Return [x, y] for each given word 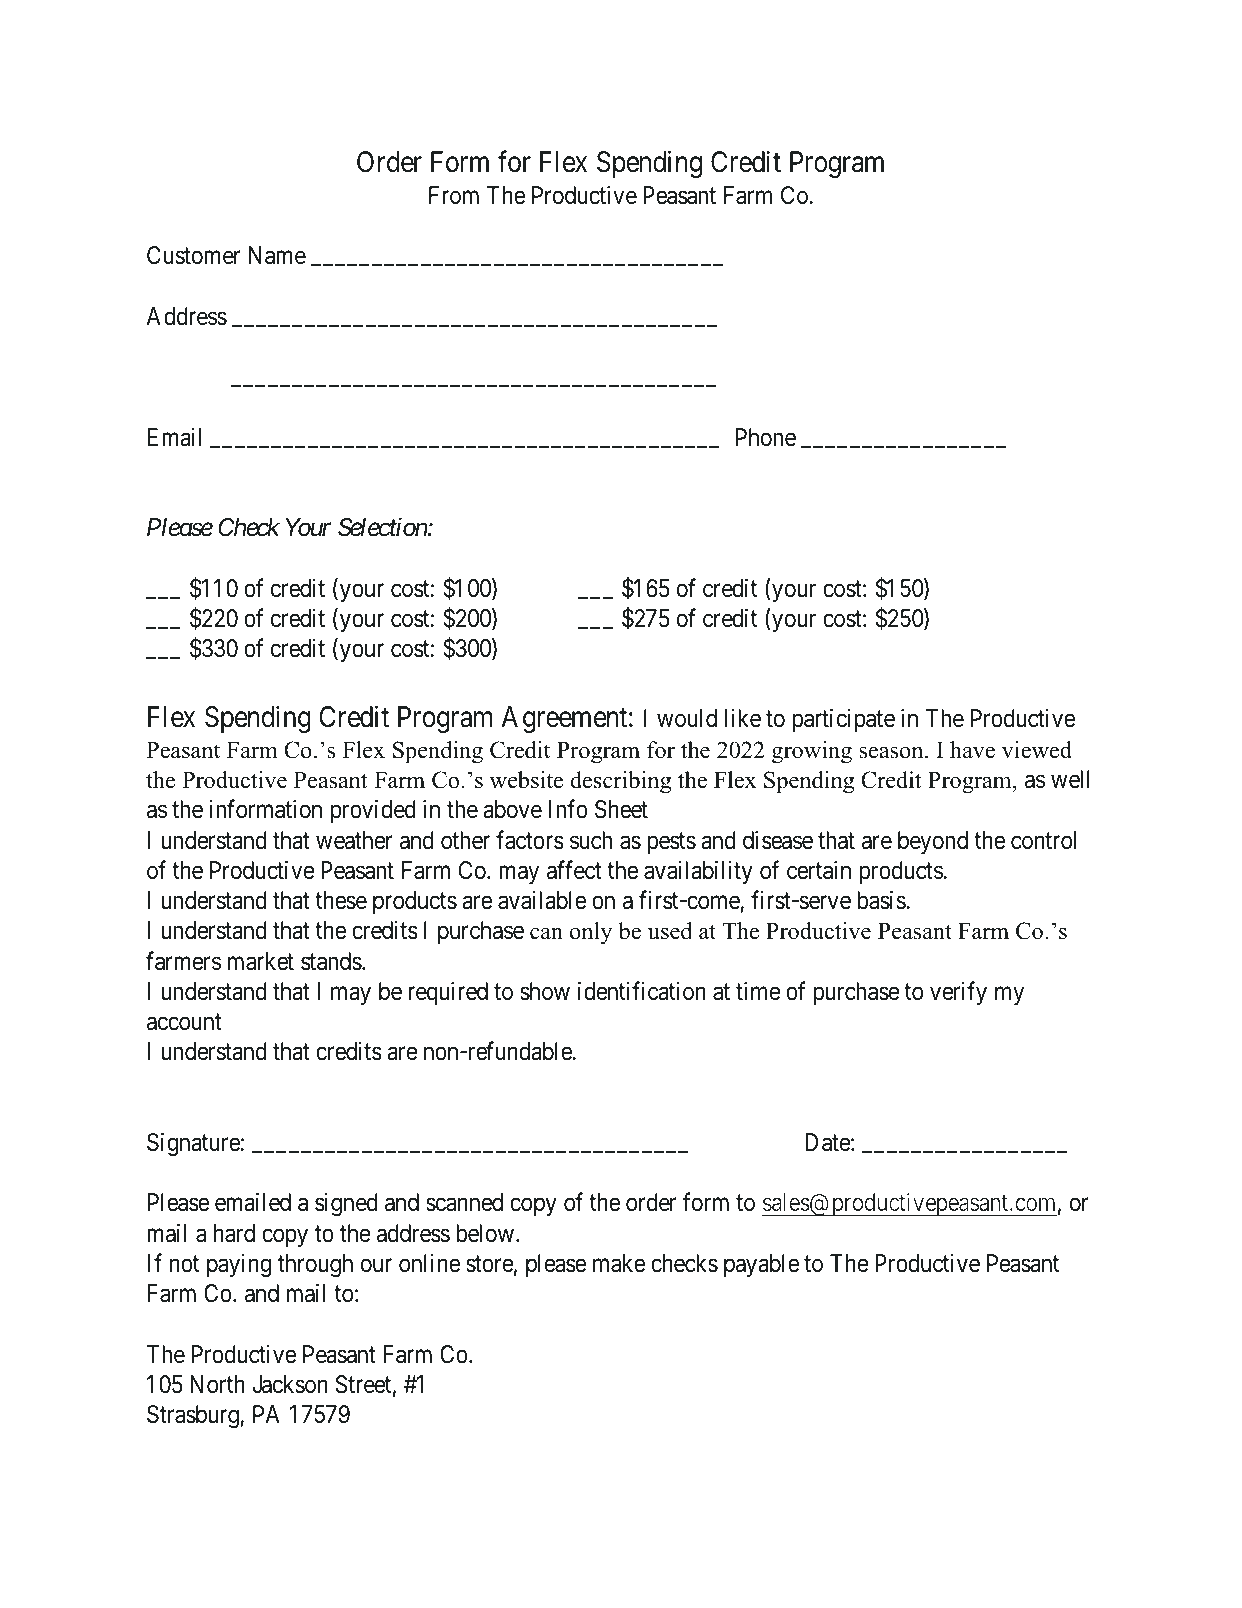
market [261, 961]
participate [843, 720]
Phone [766, 437]
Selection [383, 527]
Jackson [290, 1384]
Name [277, 255]
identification [642, 991]
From [454, 195]
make [619, 1263]
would [687, 718]
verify [958, 993]
